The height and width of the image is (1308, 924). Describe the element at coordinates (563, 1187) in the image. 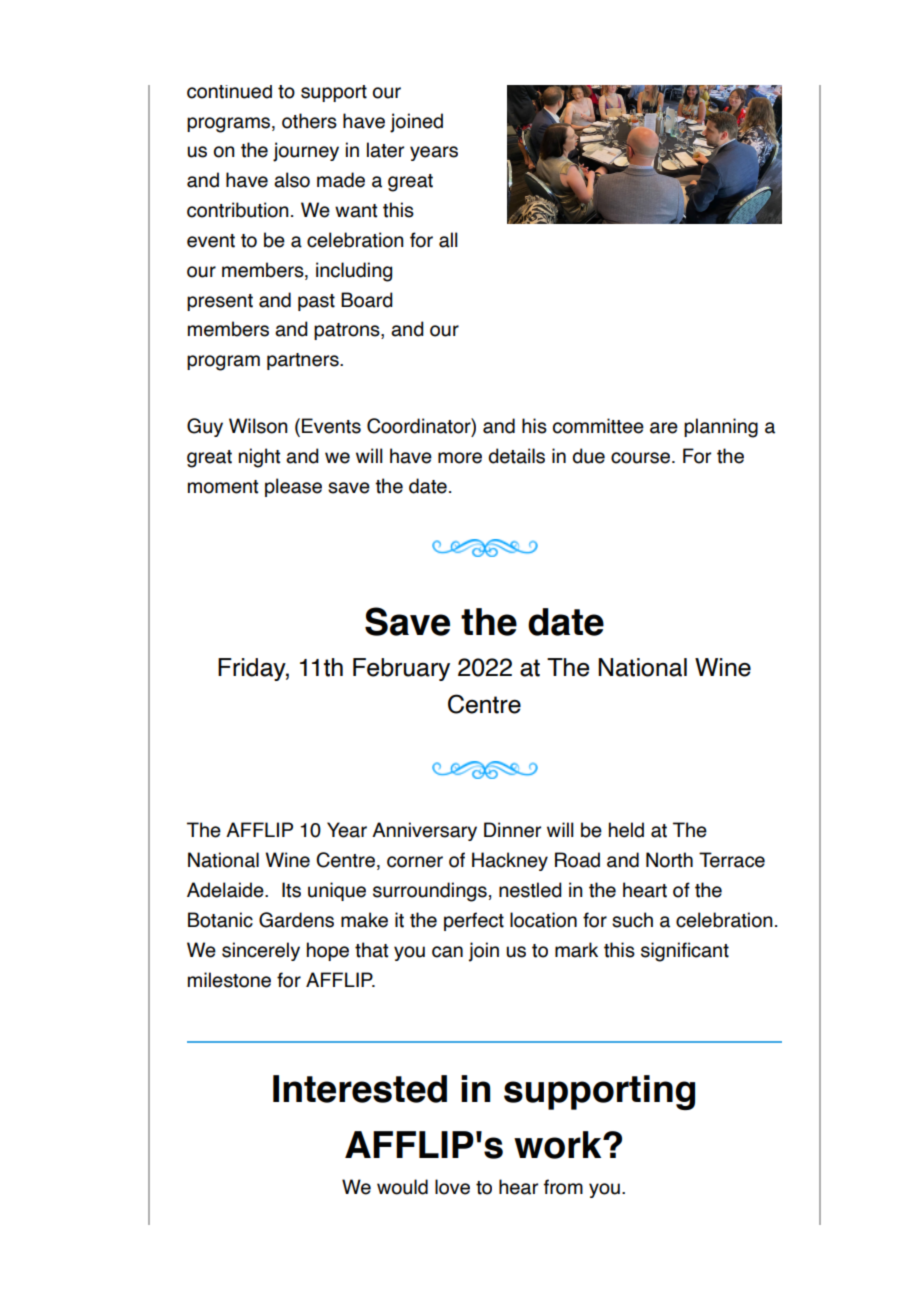

I see `from` at that location.
